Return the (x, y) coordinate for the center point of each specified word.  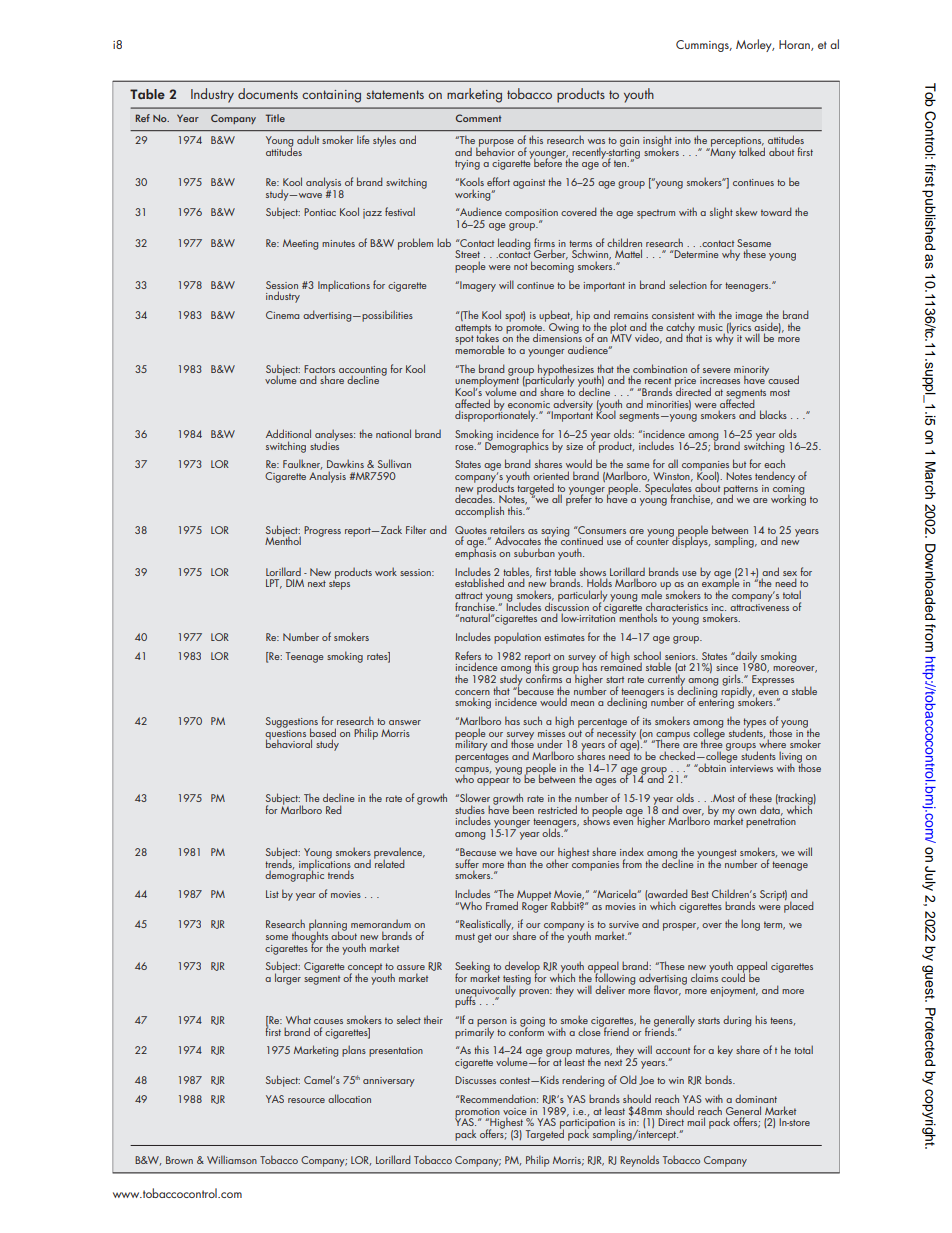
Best (700, 894)
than (516, 863)
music (710, 327)
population (517, 638)
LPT (274, 584)
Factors (319, 369)
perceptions (736, 143)
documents (268, 93)
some (277, 937)
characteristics (677, 606)
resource (306, 1100)
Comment (478, 118)
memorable (479, 348)
